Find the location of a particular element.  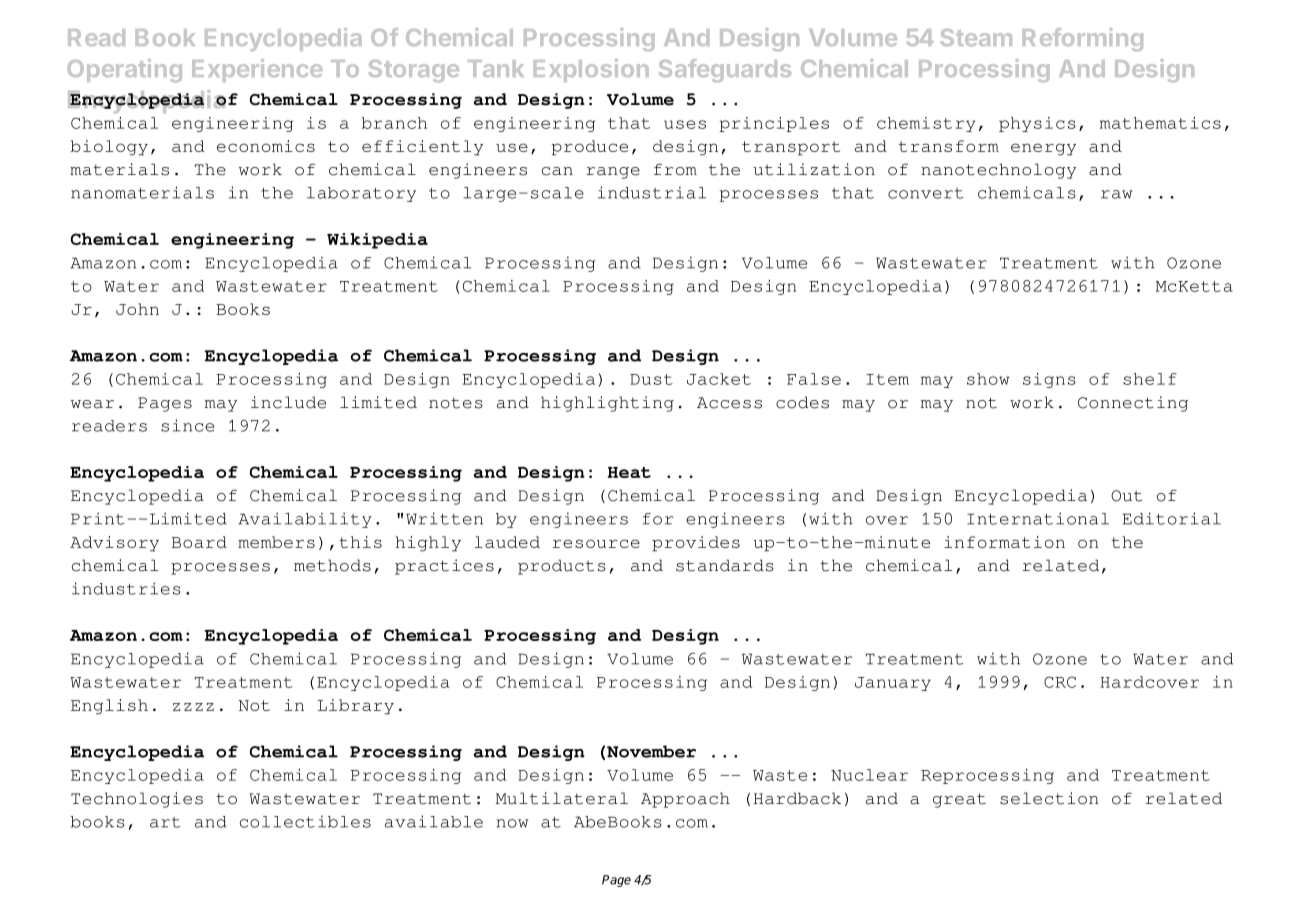

Explosion is located at coordinates (591, 70).
